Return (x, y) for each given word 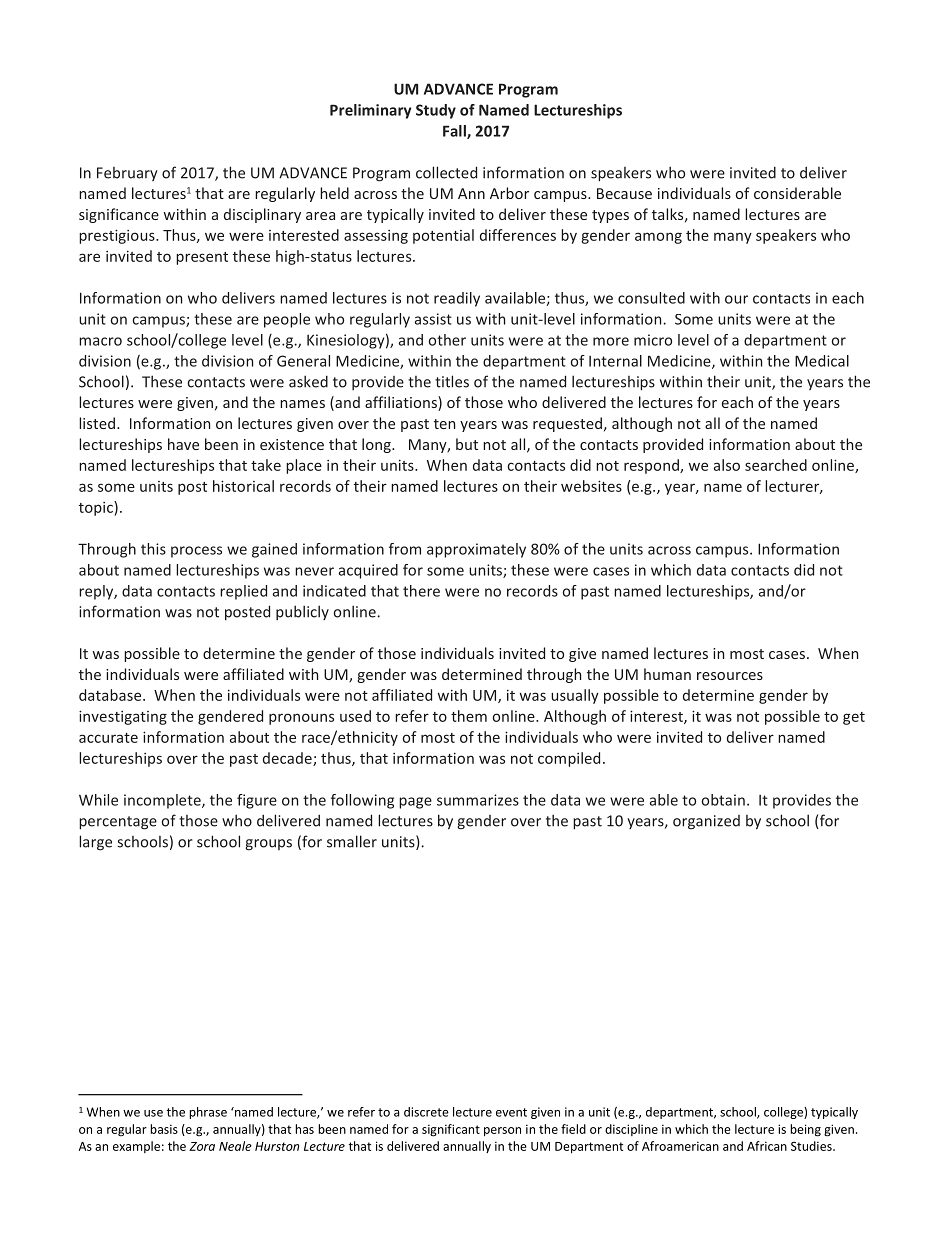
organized (706, 822)
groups (268, 845)
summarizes (478, 800)
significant (451, 1130)
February (127, 174)
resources (730, 676)
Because (624, 193)
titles (452, 381)
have (183, 444)
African (767, 1146)
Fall (455, 132)
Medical (822, 361)
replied (243, 592)
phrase (208, 1113)
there (421, 591)
